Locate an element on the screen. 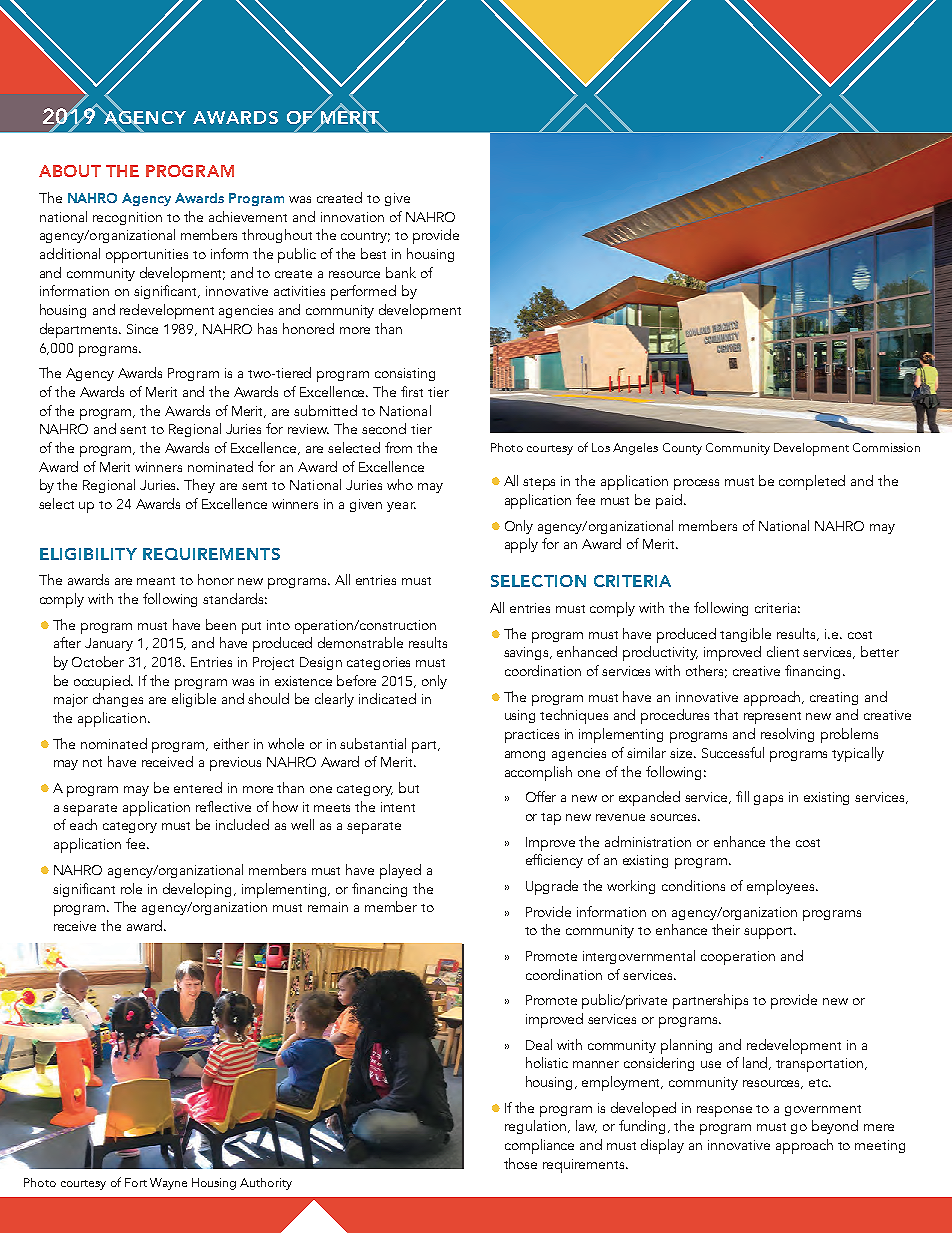  country is located at coordinates (365, 237).
